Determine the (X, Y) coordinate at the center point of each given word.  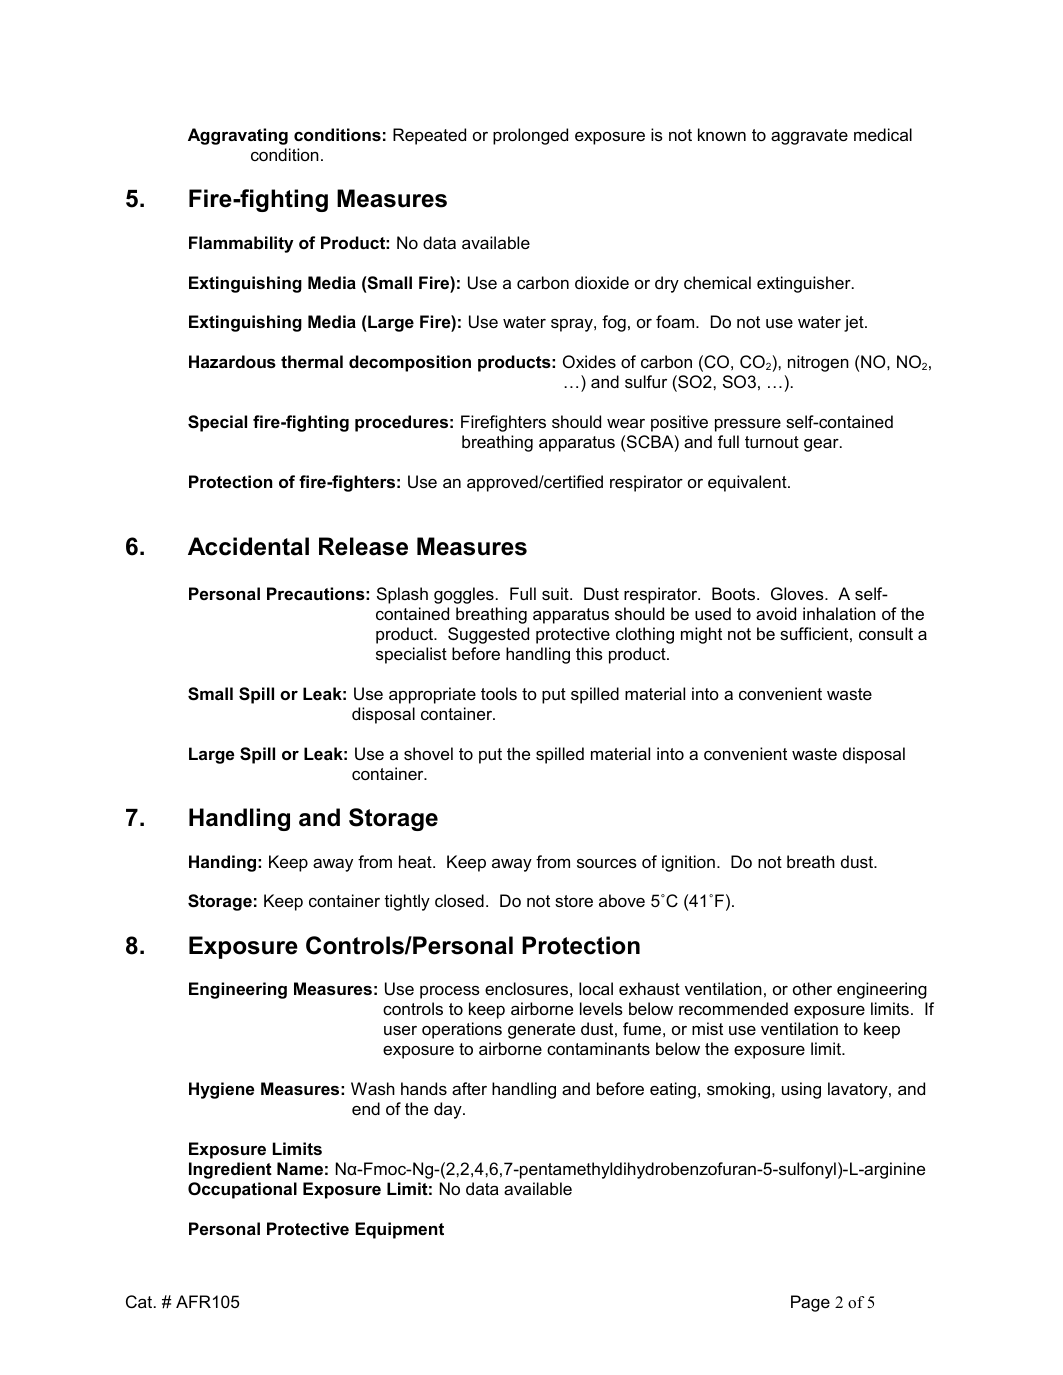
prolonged (530, 136)
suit (556, 593)
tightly (407, 902)
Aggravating (238, 136)
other (812, 988)
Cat (140, 1301)
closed (459, 900)
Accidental (248, 546)
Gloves (798, 593)
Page (810, 1303)
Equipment (399, 1230)
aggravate (809, 137)
